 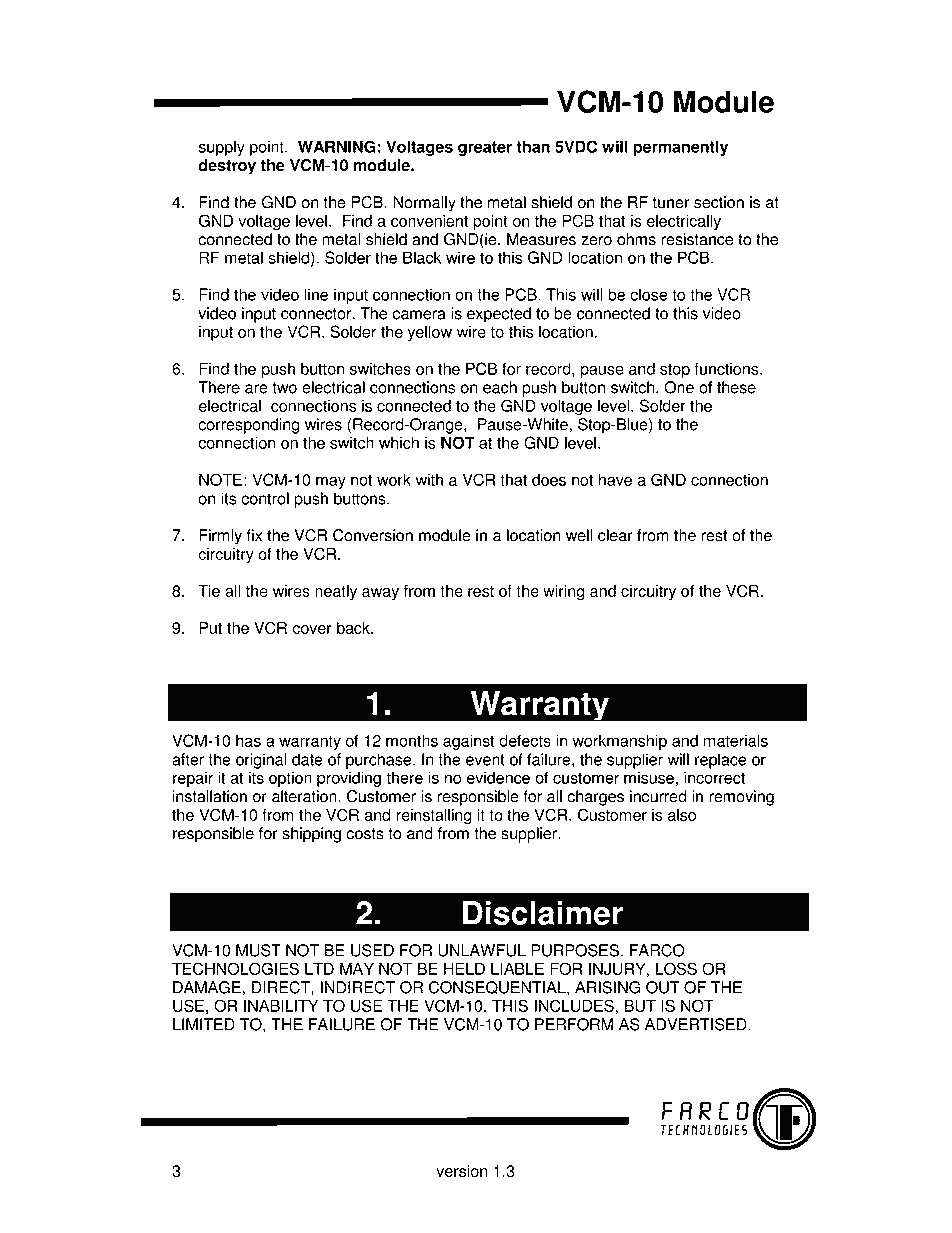 I want to click on OUT, so click(x=663, y=987).
